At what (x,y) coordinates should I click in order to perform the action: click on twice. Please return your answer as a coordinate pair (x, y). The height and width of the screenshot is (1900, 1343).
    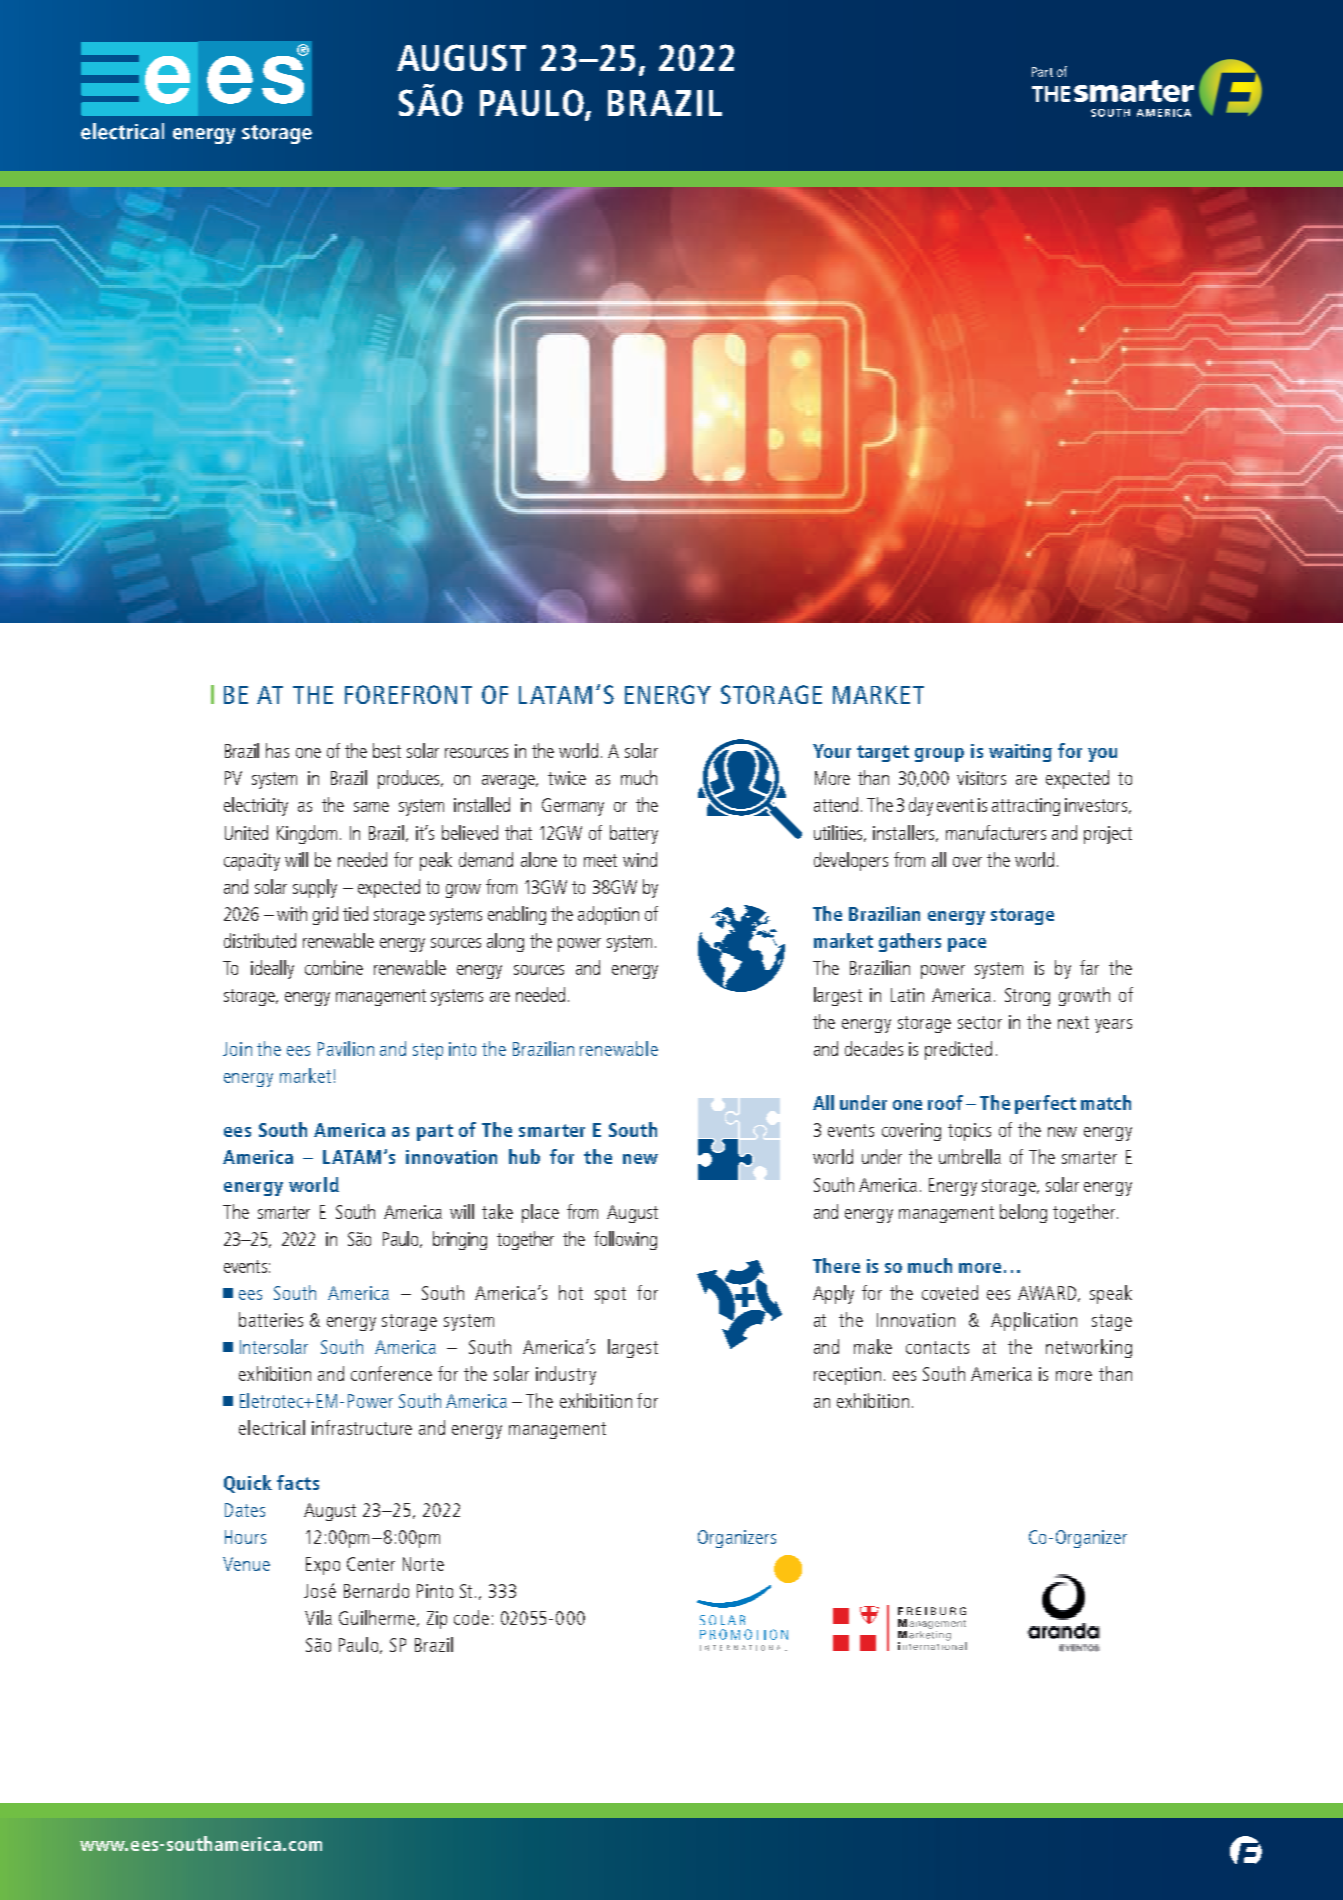
    Looking at the image, I should click on (567, 778).
